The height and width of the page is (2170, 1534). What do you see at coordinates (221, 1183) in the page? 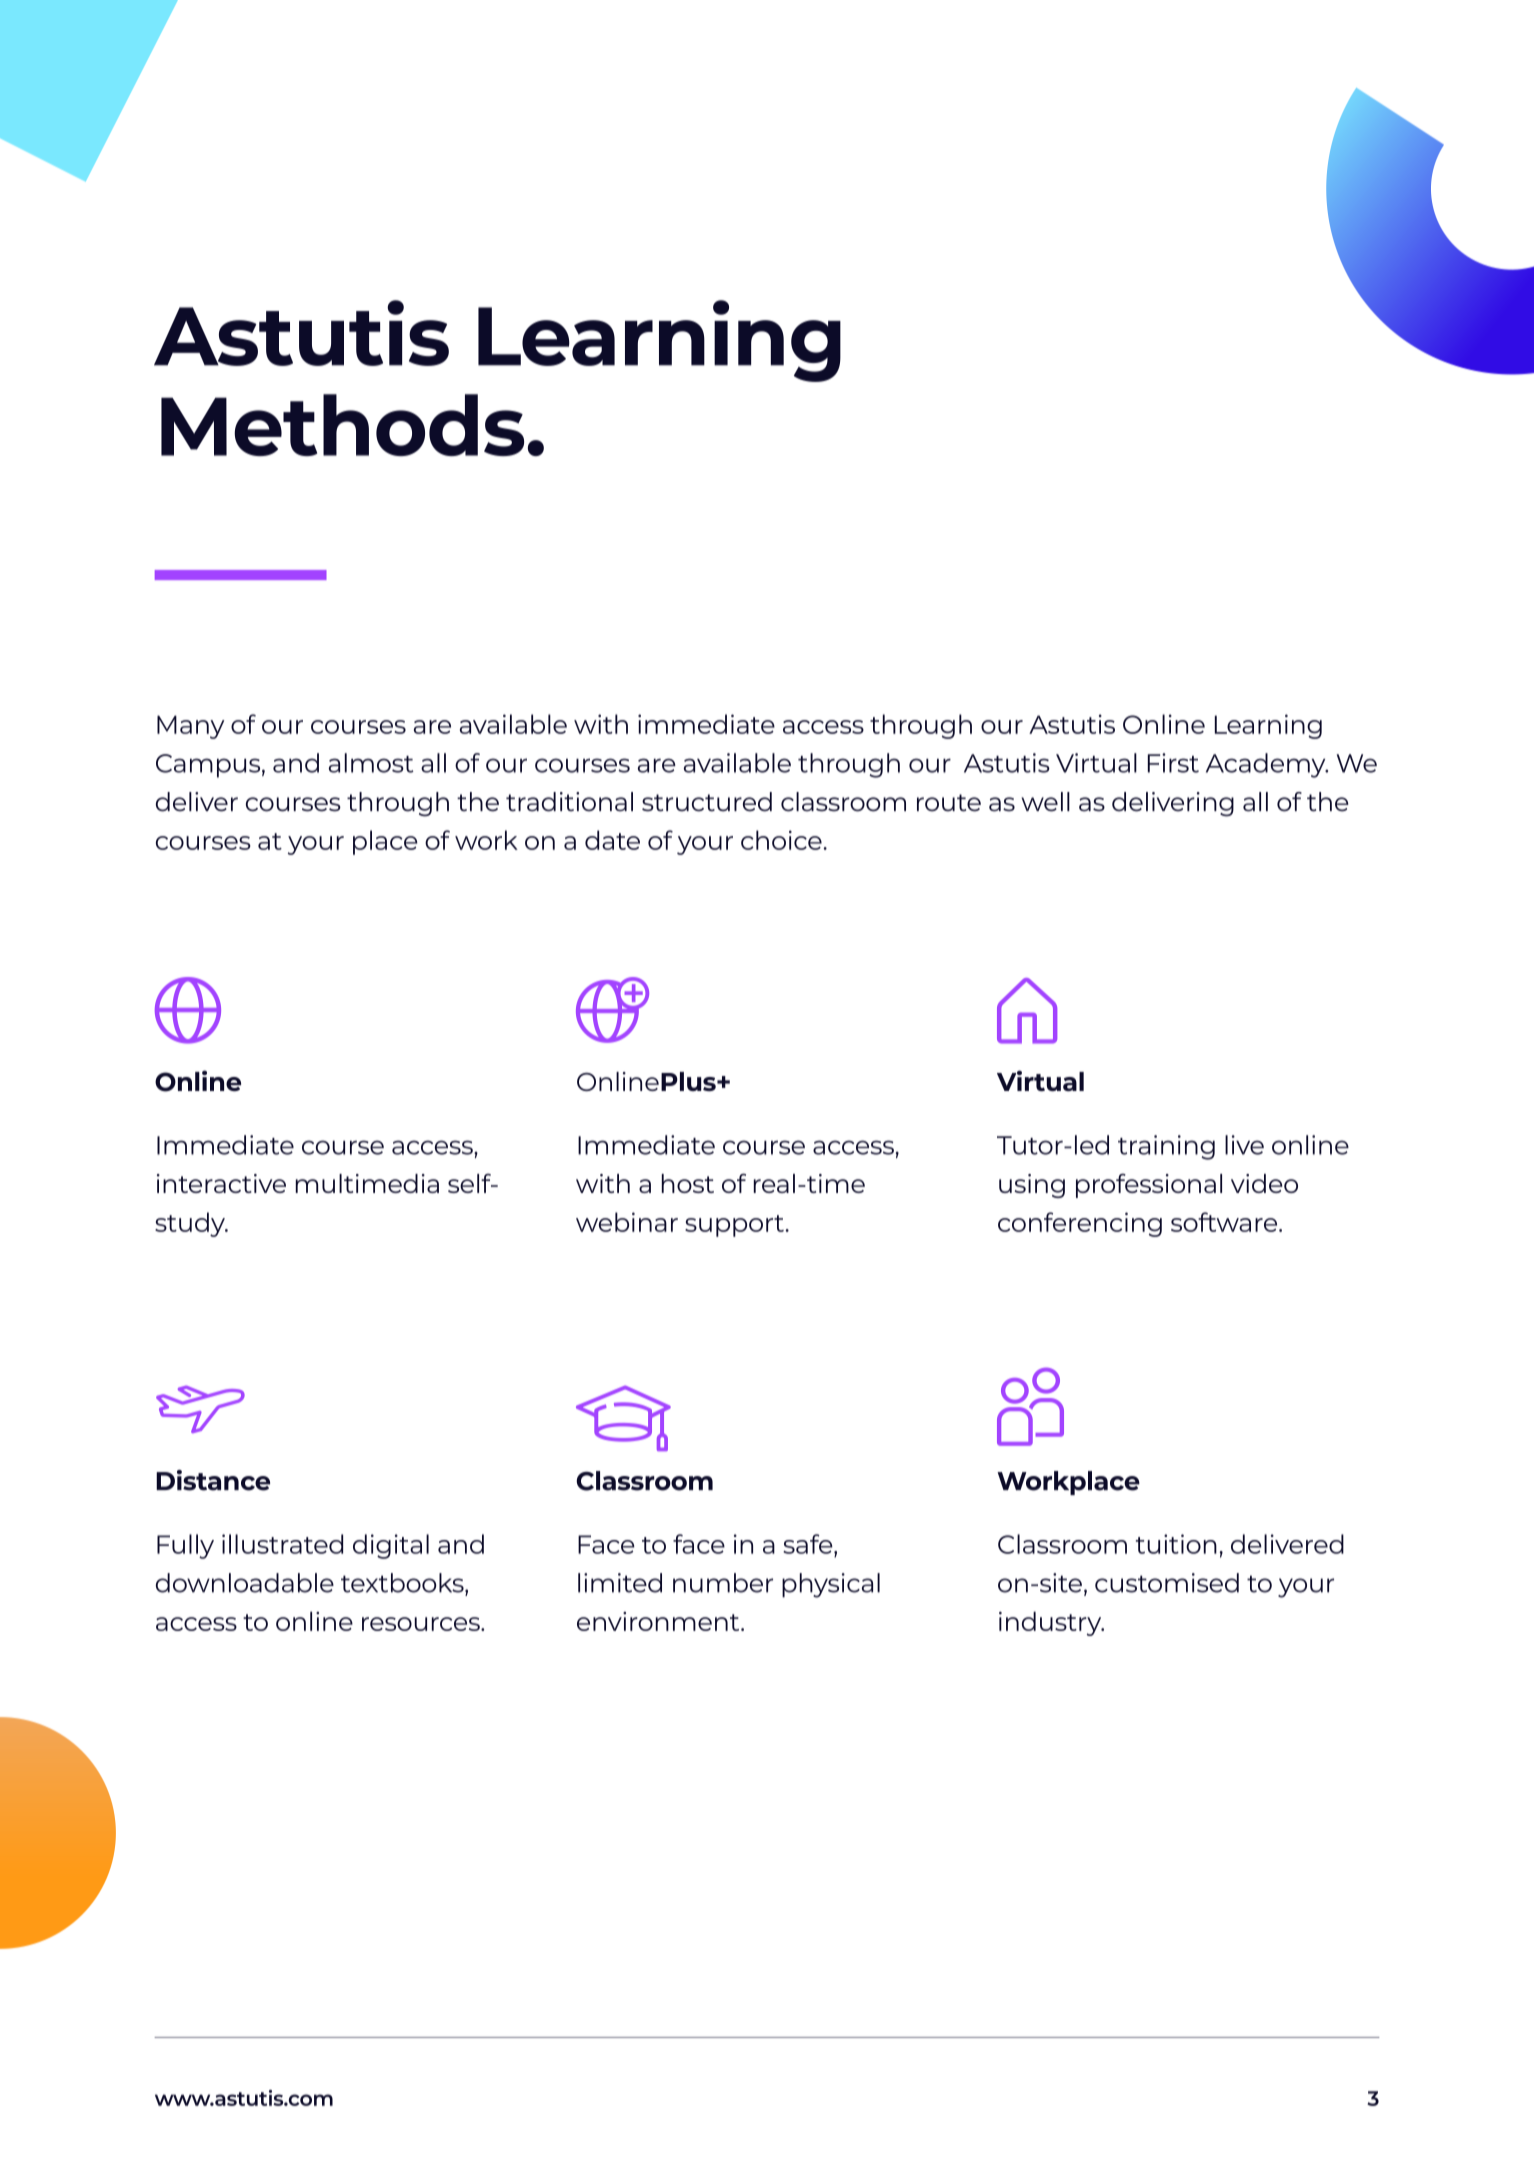
I see `interactive` at bounding box center [221, 1183].
